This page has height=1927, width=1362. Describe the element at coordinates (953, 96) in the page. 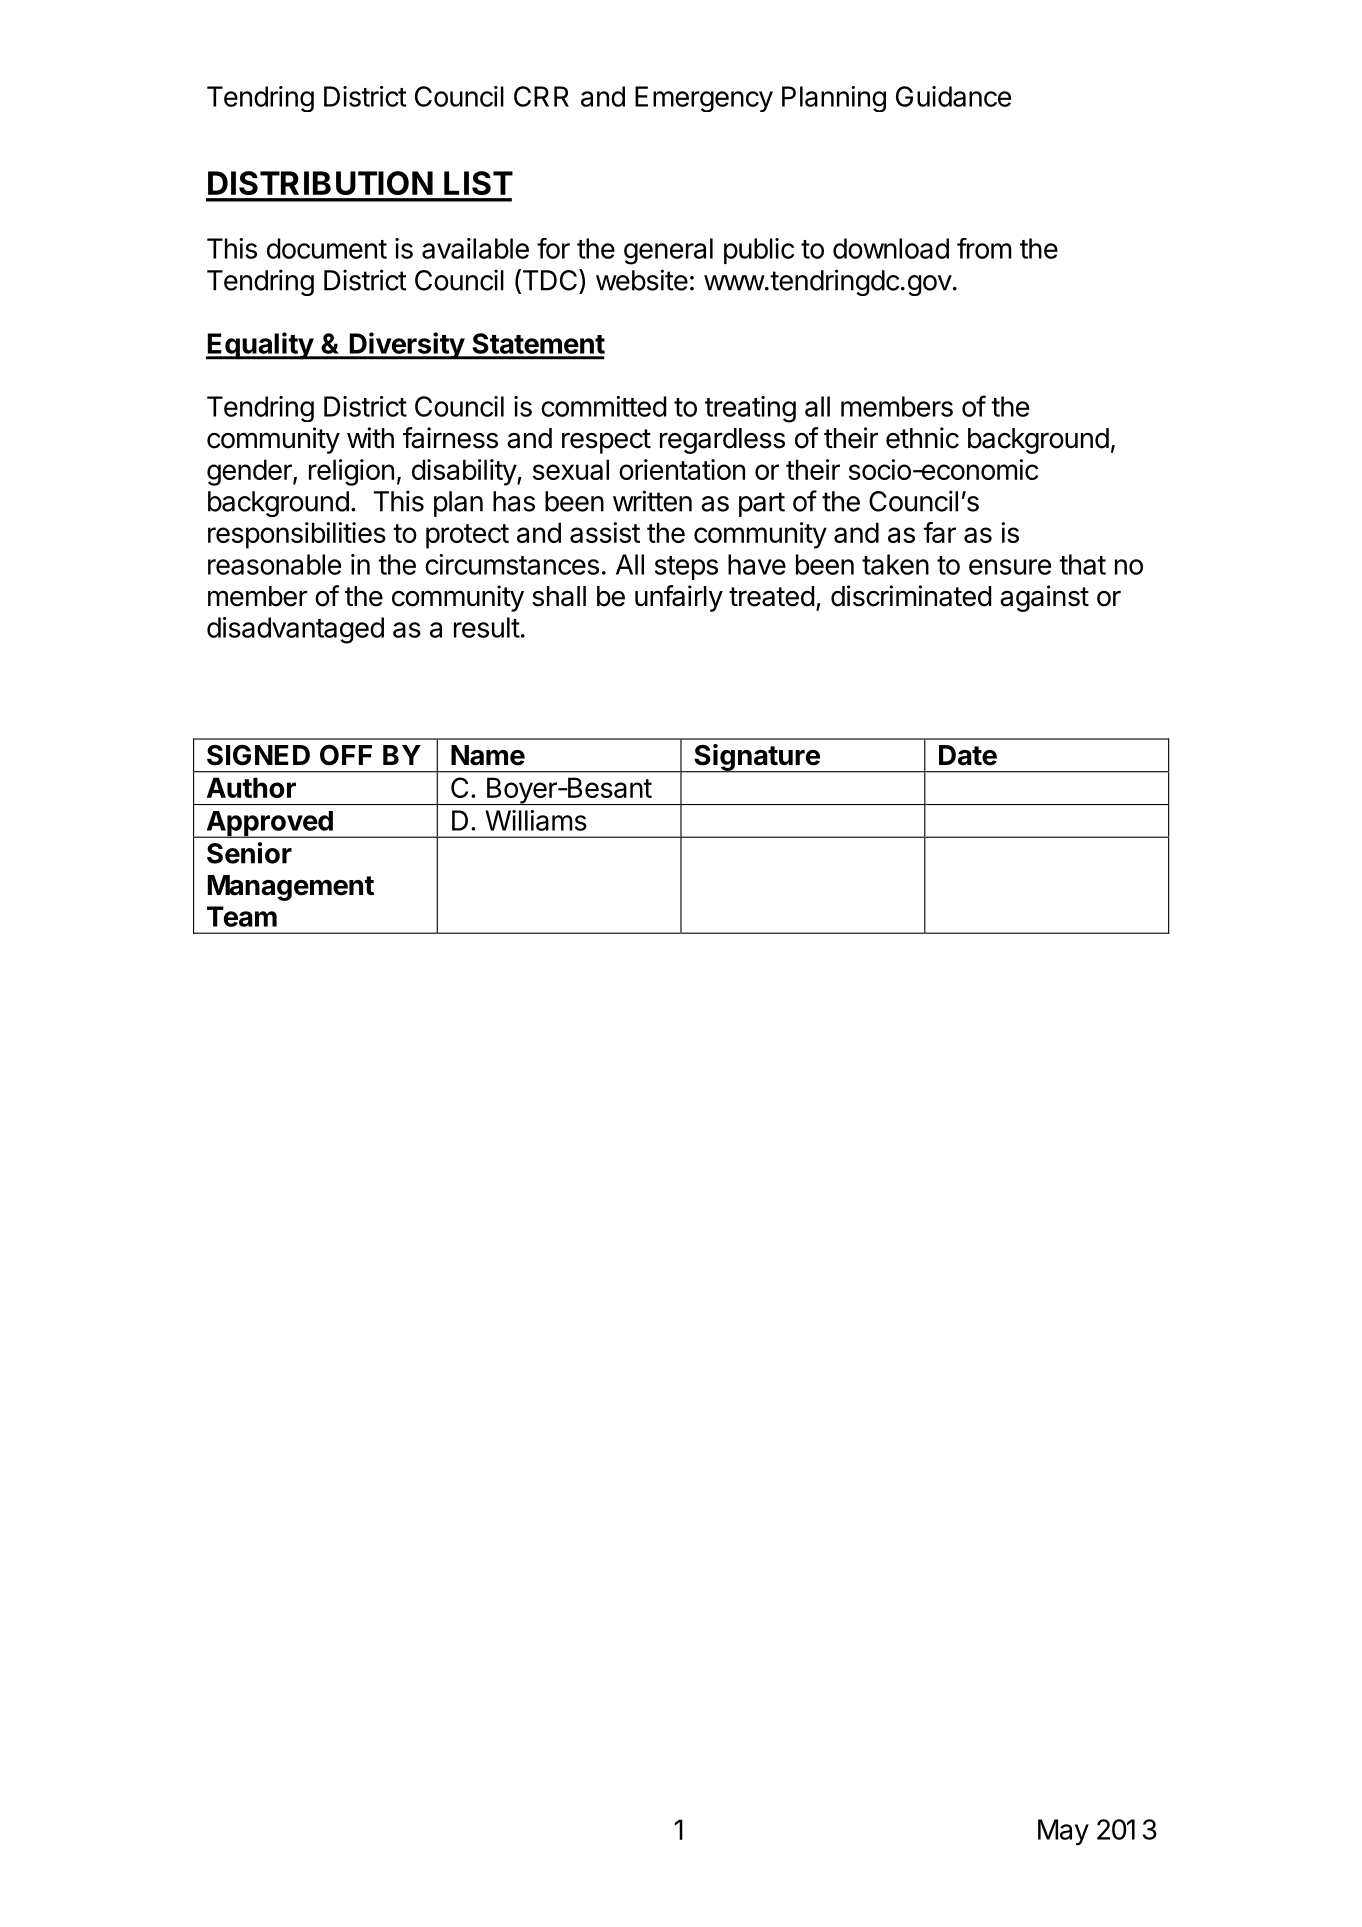

I see `Guidance` at that location.
